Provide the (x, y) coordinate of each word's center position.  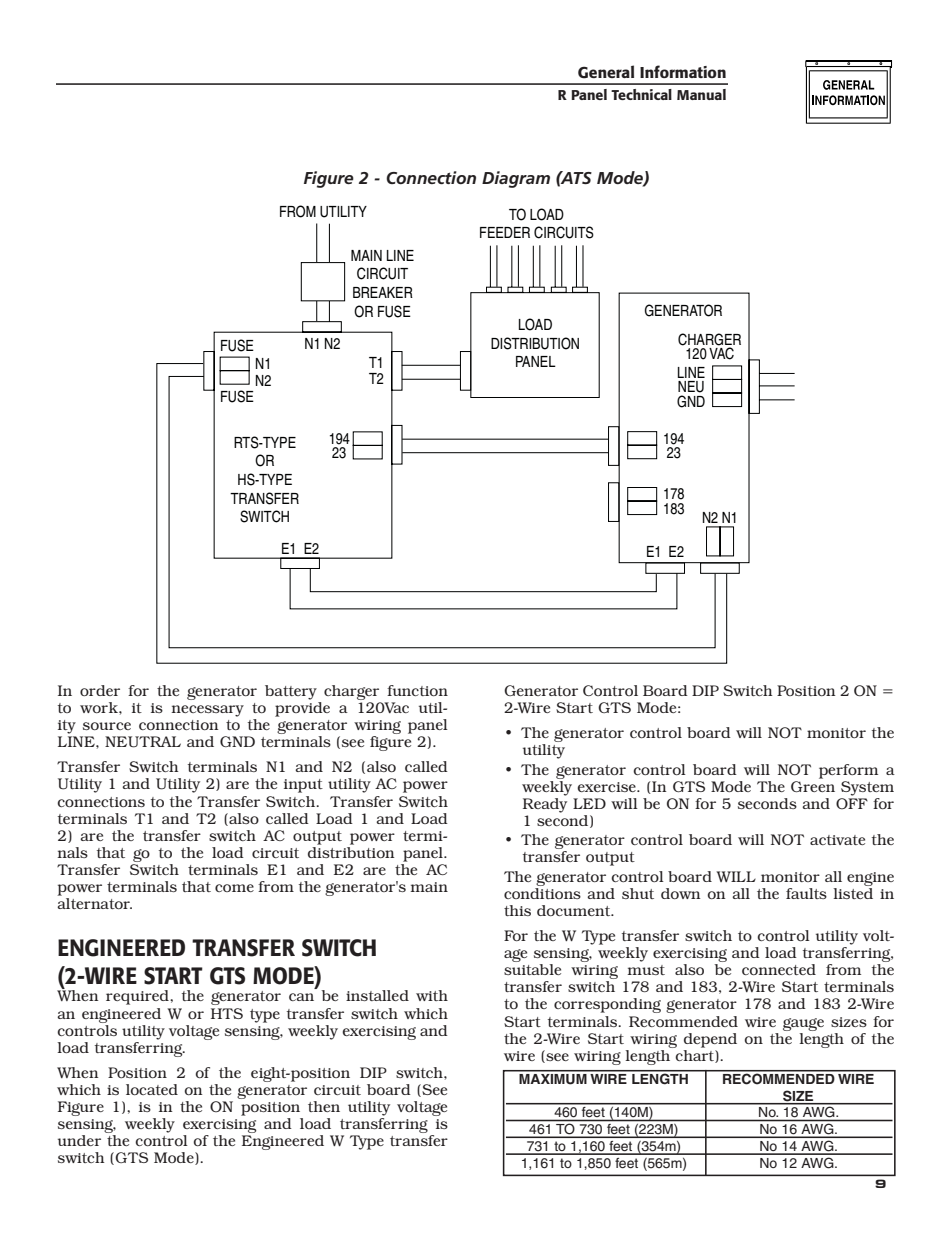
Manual (701, 94)
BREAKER (383, 292)
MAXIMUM (553, 1078)
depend (710, 1040)
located (152, 1089)
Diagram (516, 179)
